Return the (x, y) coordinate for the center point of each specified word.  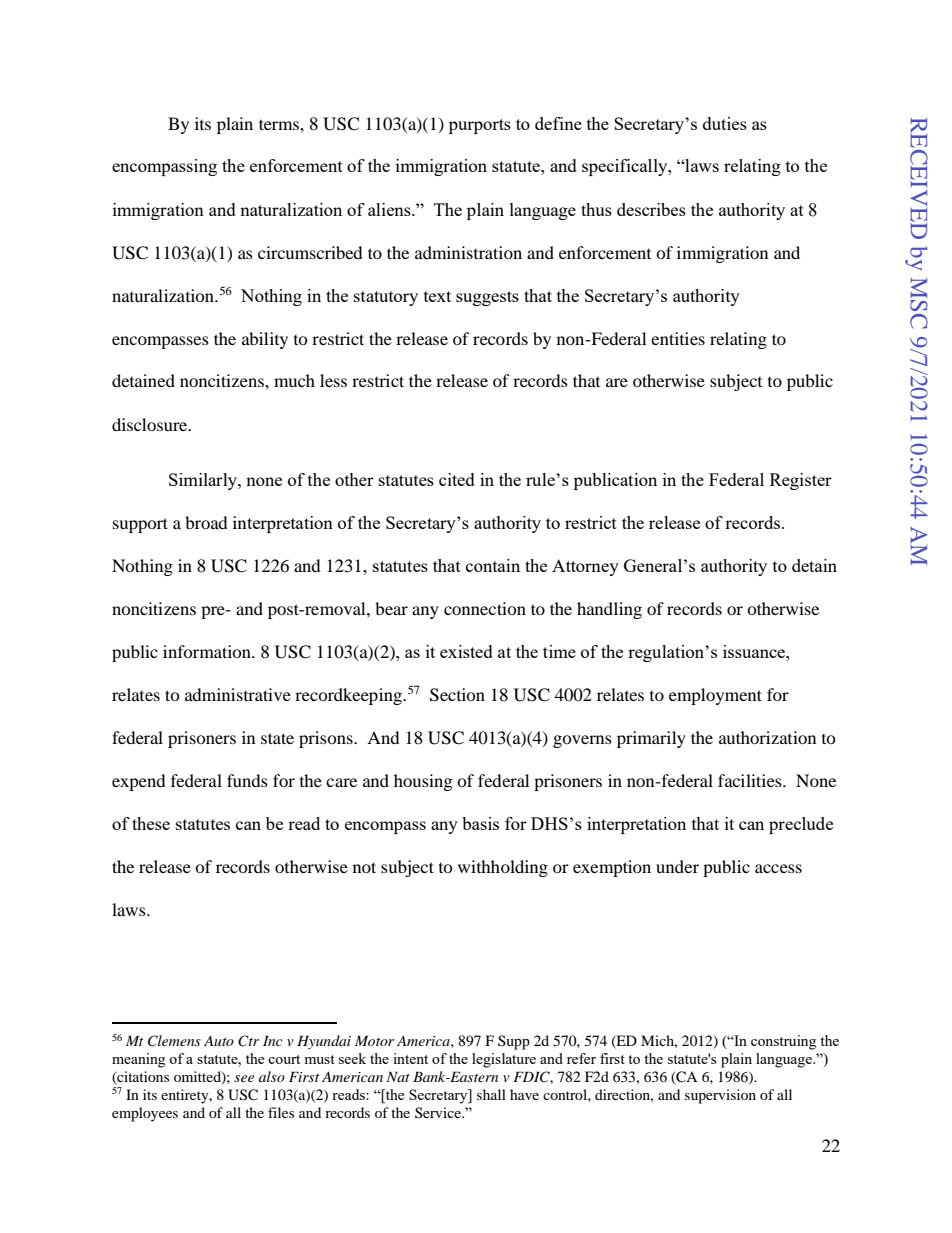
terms (280, 124)
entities (678, 338)
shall (491, 1094)
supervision (720, 1096)
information (208, 651)
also (272, 1076)
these (151, 823)
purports (480, 126)
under (677, 866)
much (294, 380)
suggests (487, 298)
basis (480, 823)
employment (715, 696)
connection (485, 608)
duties (725, 123)
